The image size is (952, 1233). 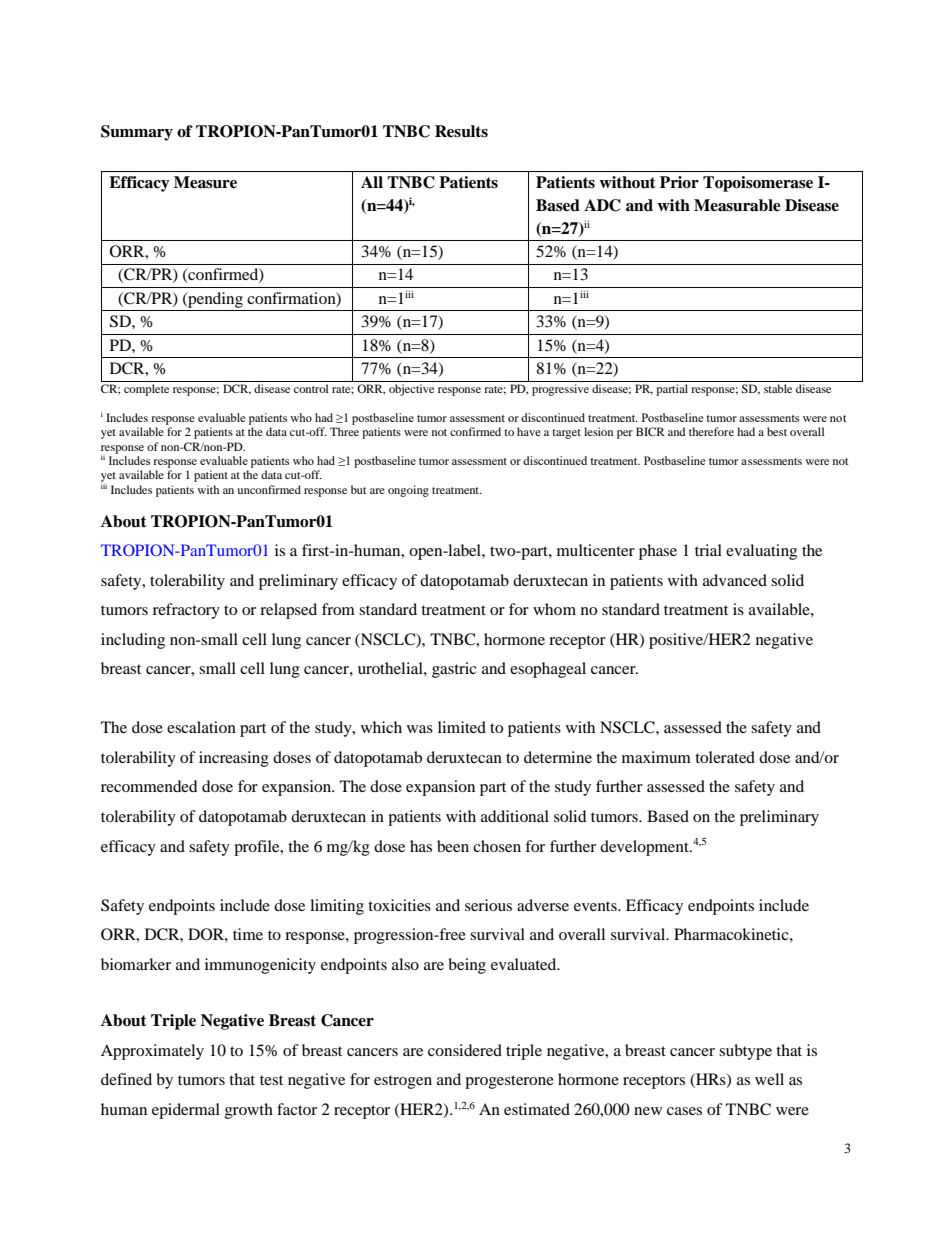 What do you see at coordinates (146, 390) in the page?
I see `complete` at bounding box center [146, 390].
